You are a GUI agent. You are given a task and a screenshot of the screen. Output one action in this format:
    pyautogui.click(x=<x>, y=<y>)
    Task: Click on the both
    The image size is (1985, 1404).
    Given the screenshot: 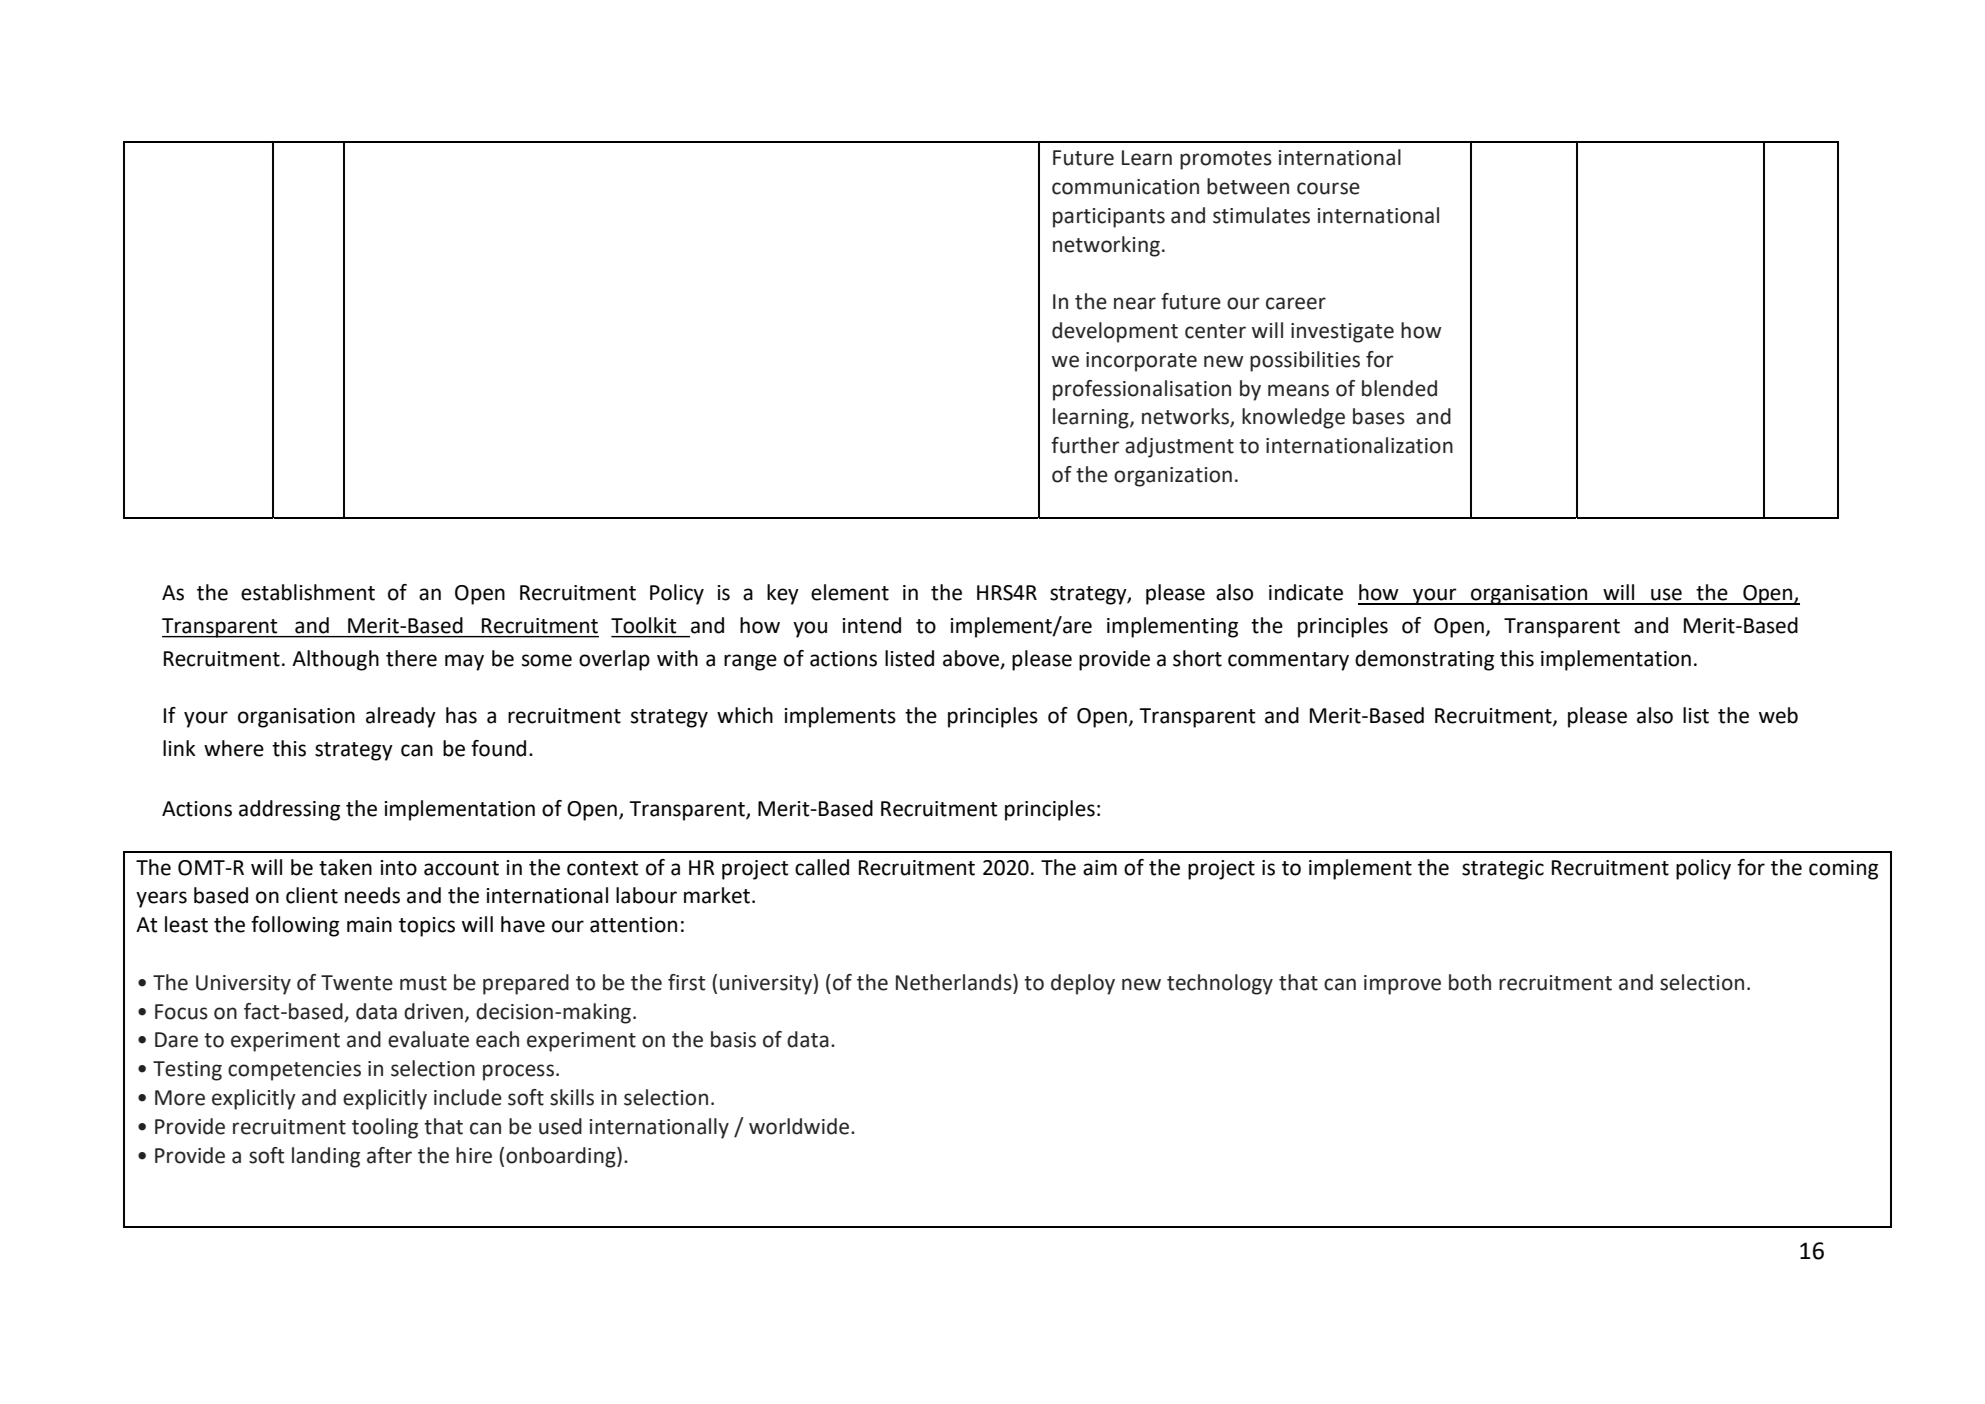 What is the action you would take?
    pyautogui.click(x=1470, y=982)
